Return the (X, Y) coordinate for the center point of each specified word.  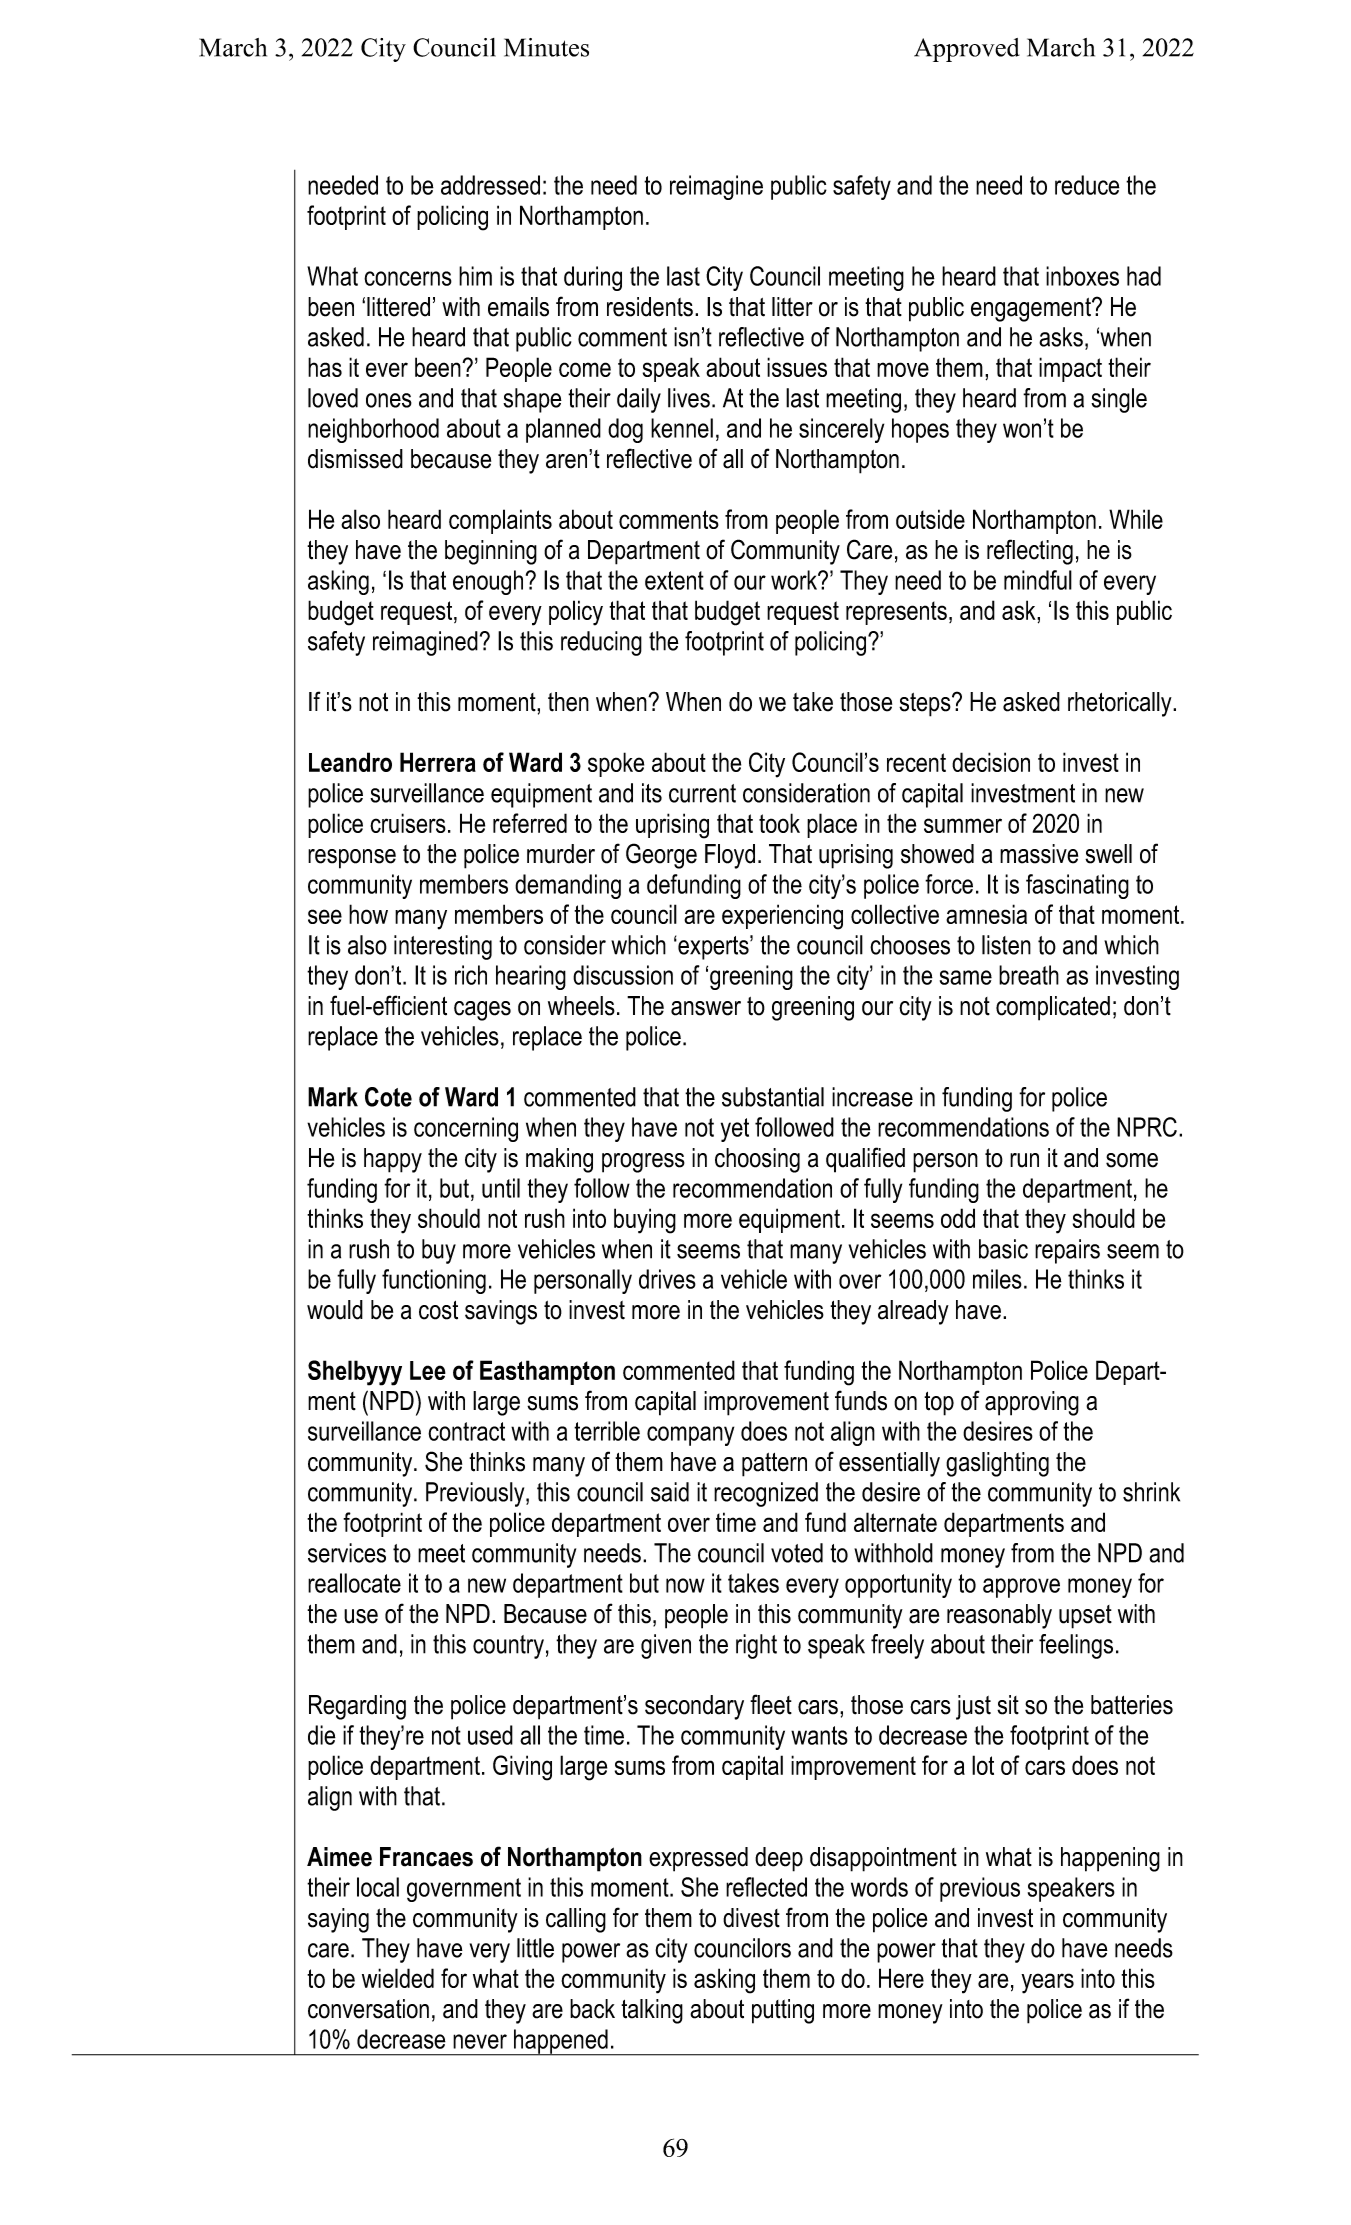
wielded (398, 1978)
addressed (490, 185)
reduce (1087, 185)
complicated (1053, 1008)
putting (783, 2011)
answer (706, 1008)
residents (650, 307)
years (1047, 1983)
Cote (388, 1097)
